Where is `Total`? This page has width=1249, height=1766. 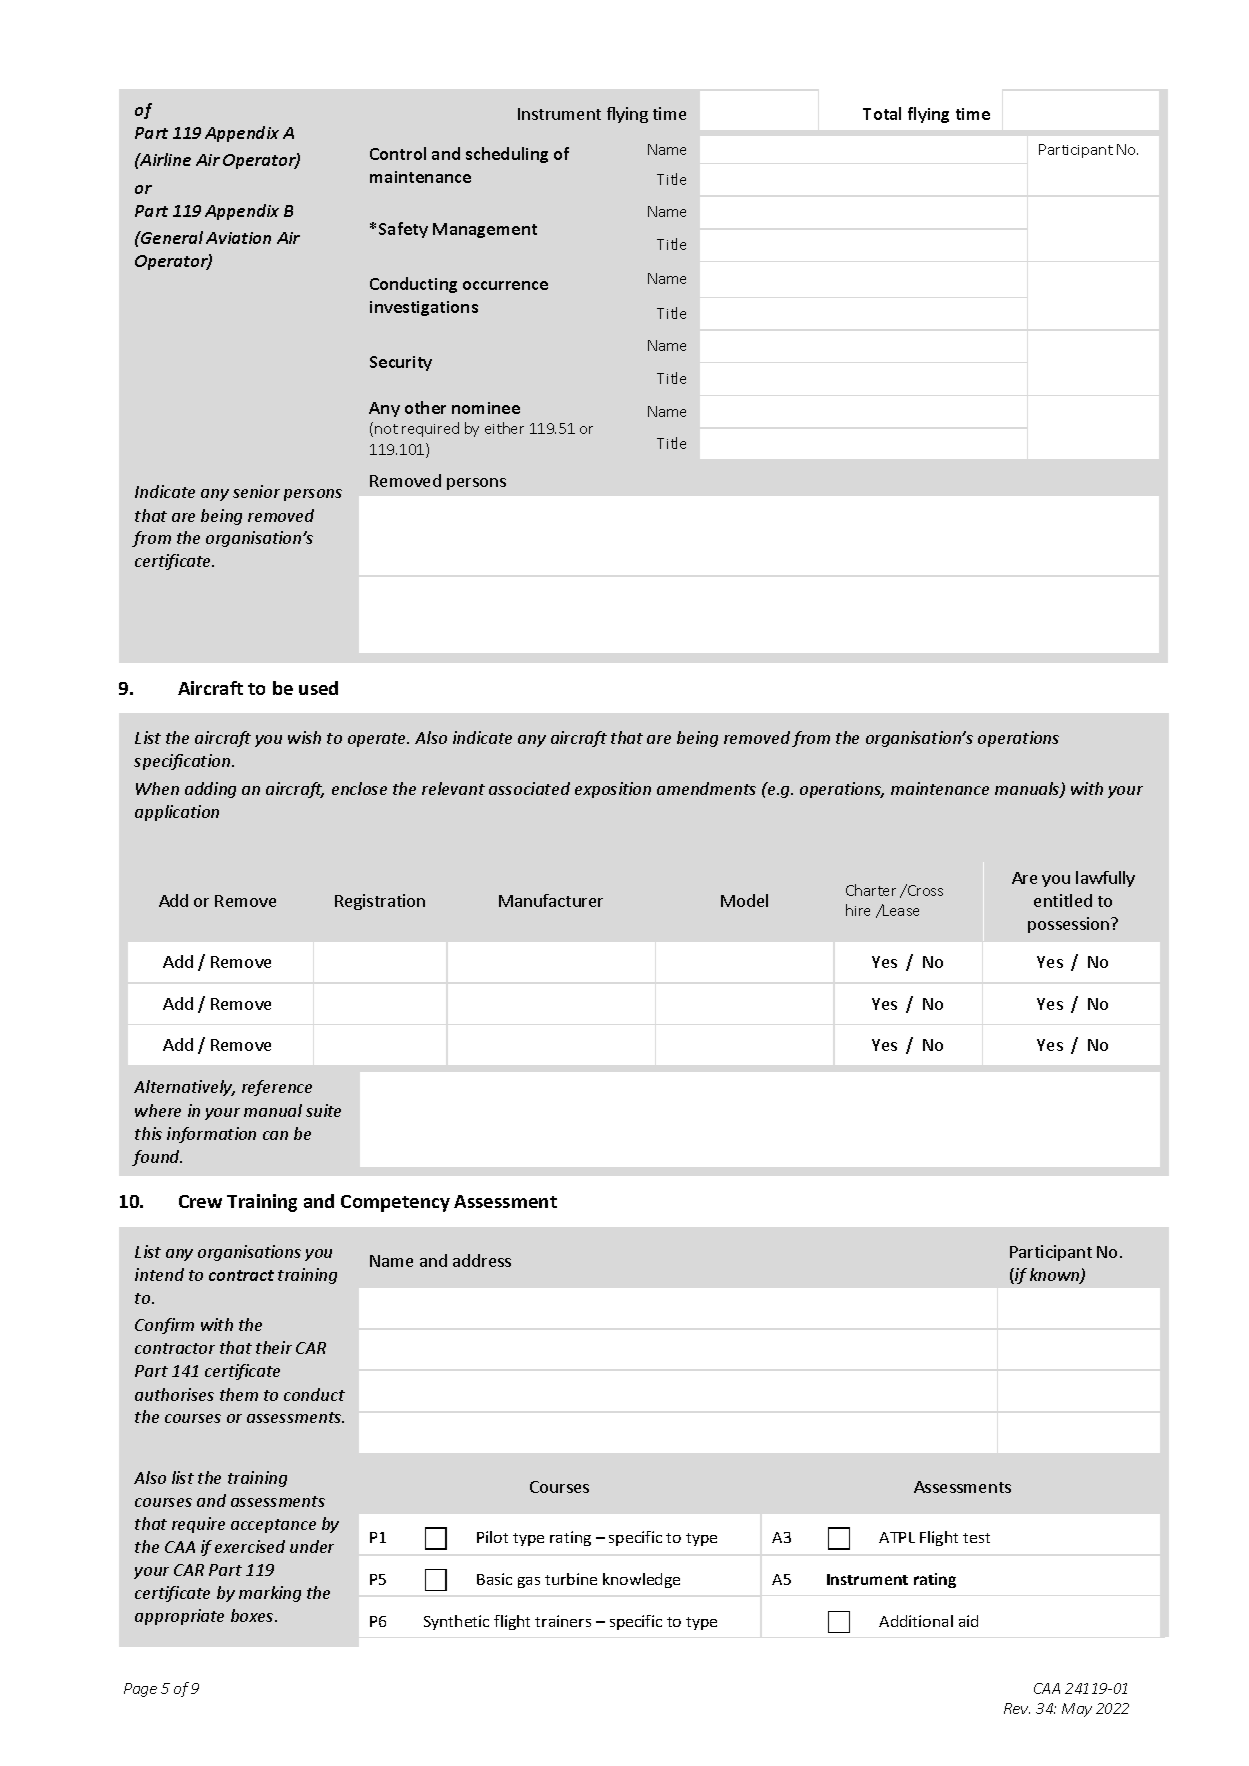
Total is located at coordinates (882, 113).
